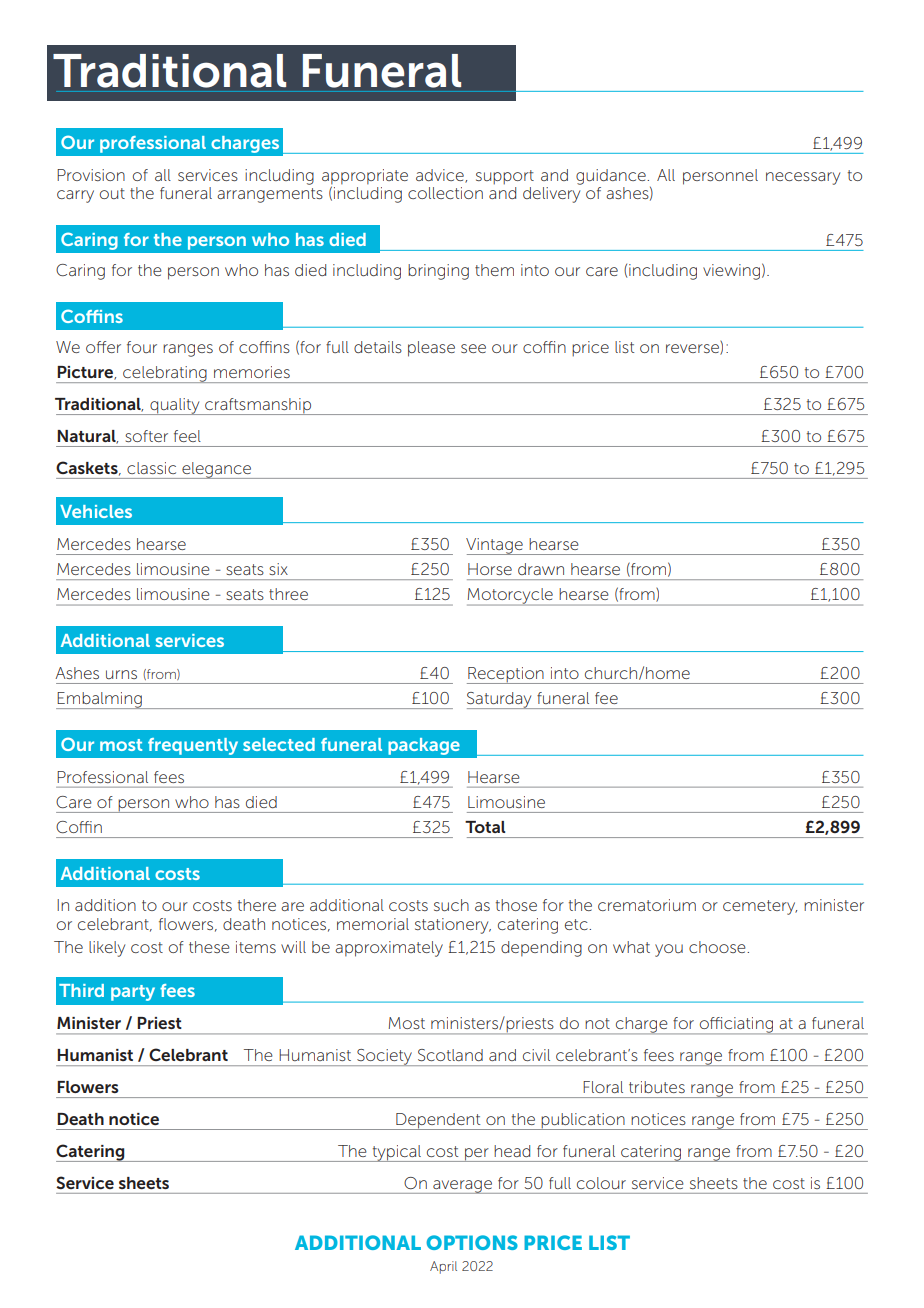 This screenshot has height=1308, width=924. Describe the element at coordinates (803, 178) in the screenshot. I see `necessary` at that location.
